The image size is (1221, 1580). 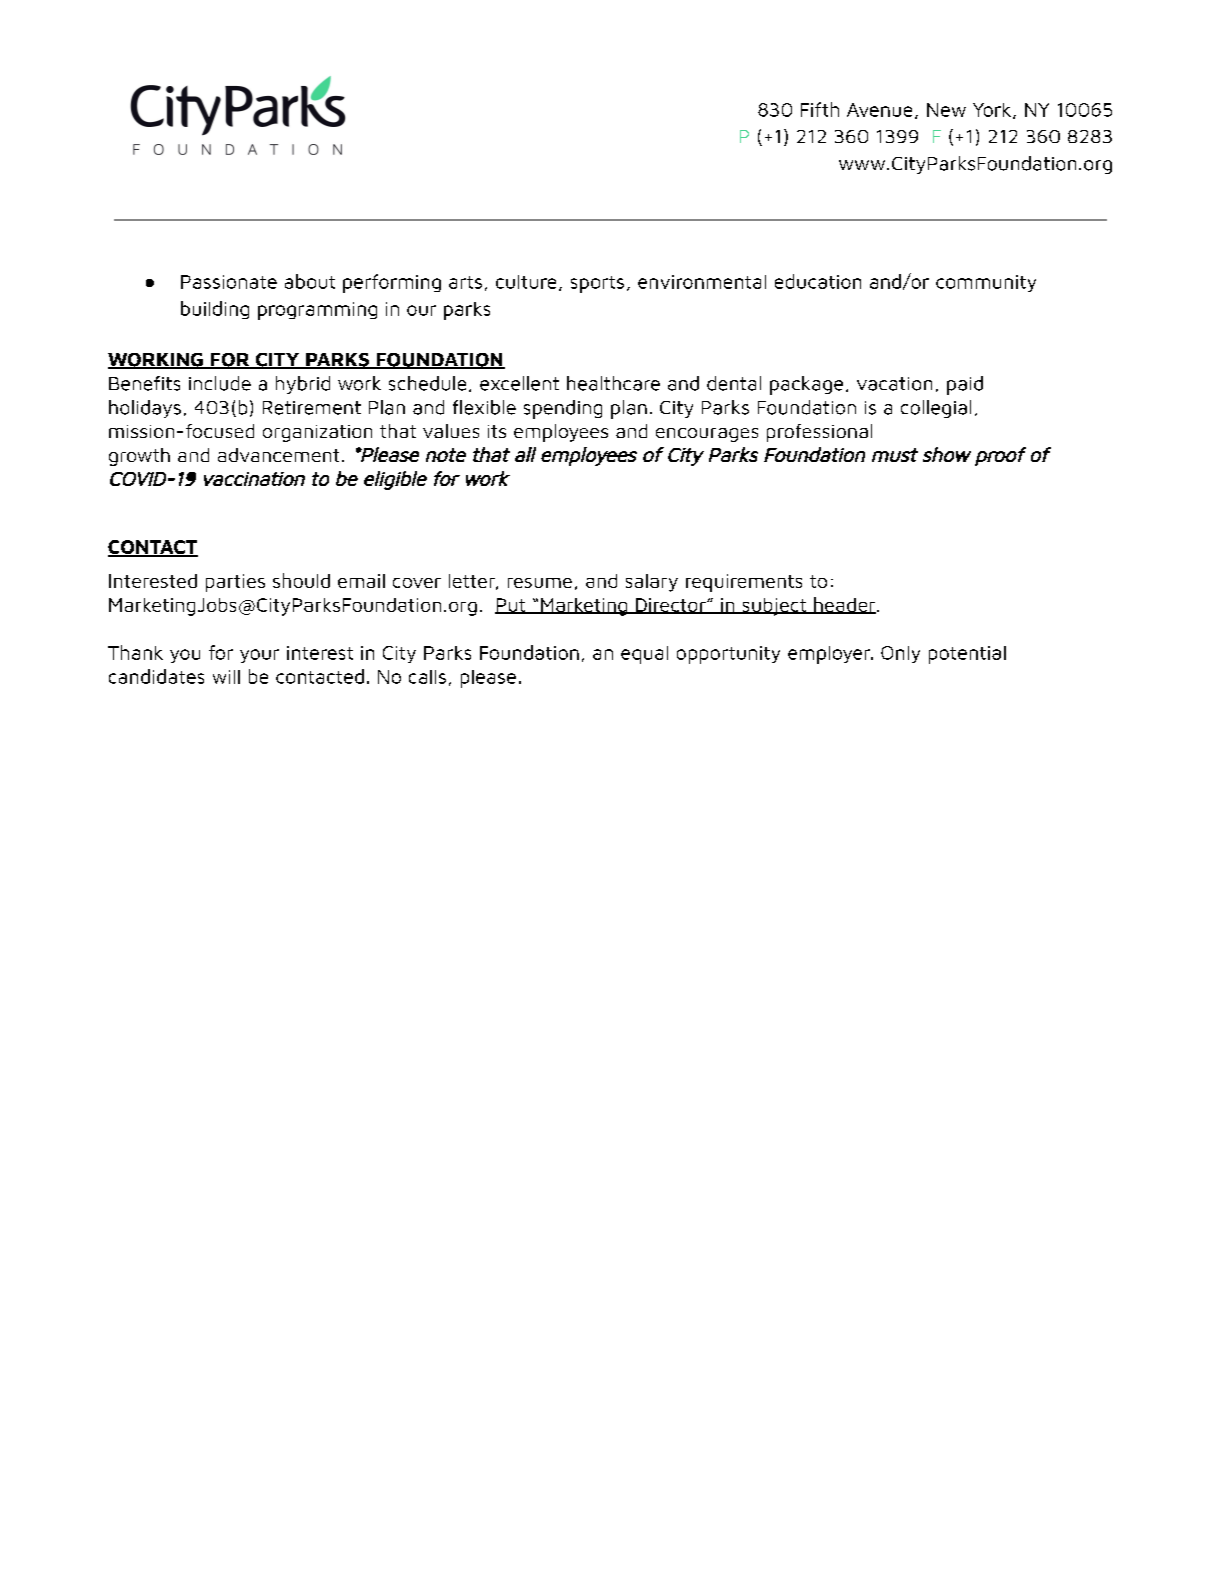 What do you see at coordinates (879, 110) in the screenshot?
I see `Avenue` at bounding box center [879, 110].
